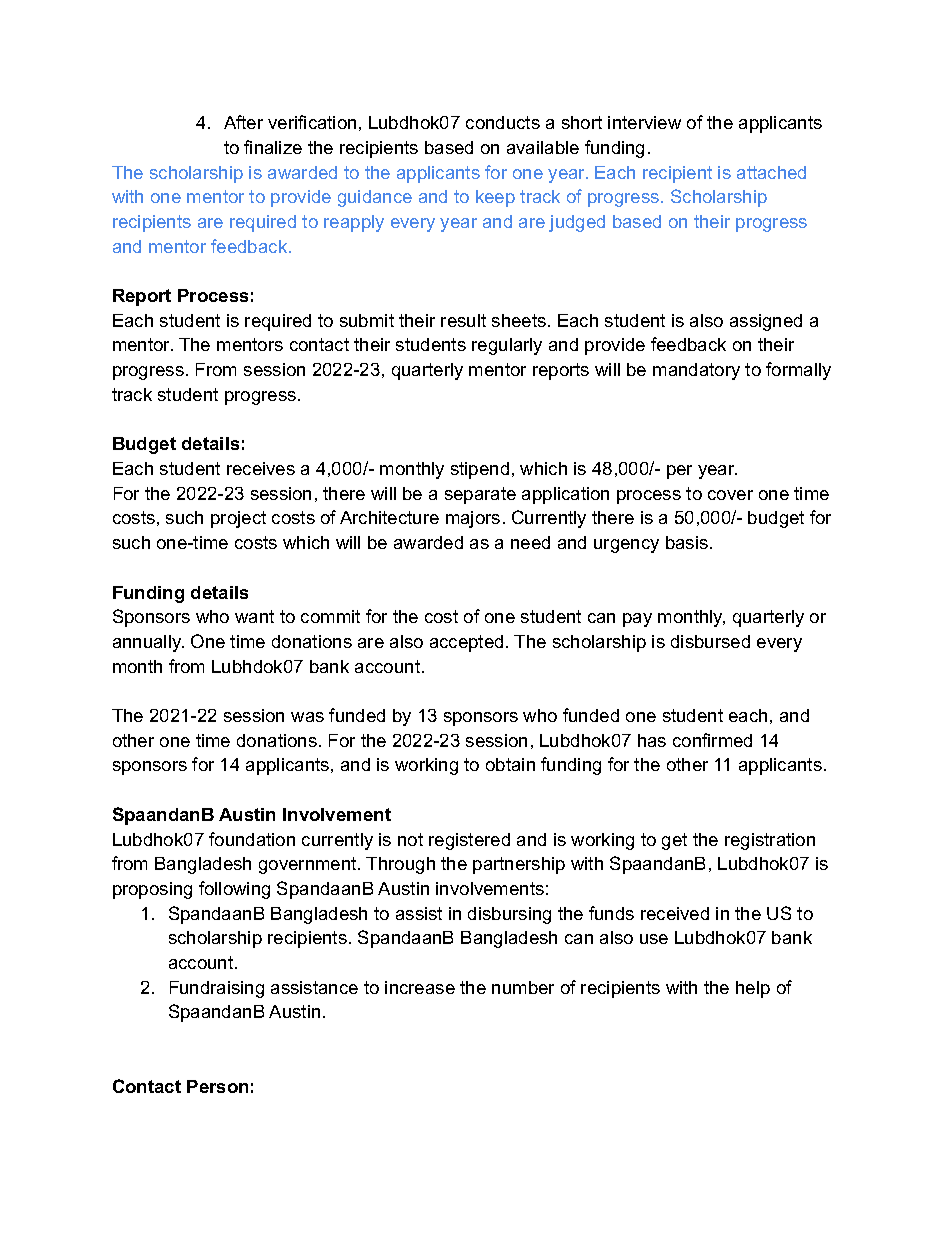 This screenshot has width=952, height=1233. What do you see at coordinates (217, 1086) in the screenshot?
I see `Person` at bounding box center [217, 1086].
